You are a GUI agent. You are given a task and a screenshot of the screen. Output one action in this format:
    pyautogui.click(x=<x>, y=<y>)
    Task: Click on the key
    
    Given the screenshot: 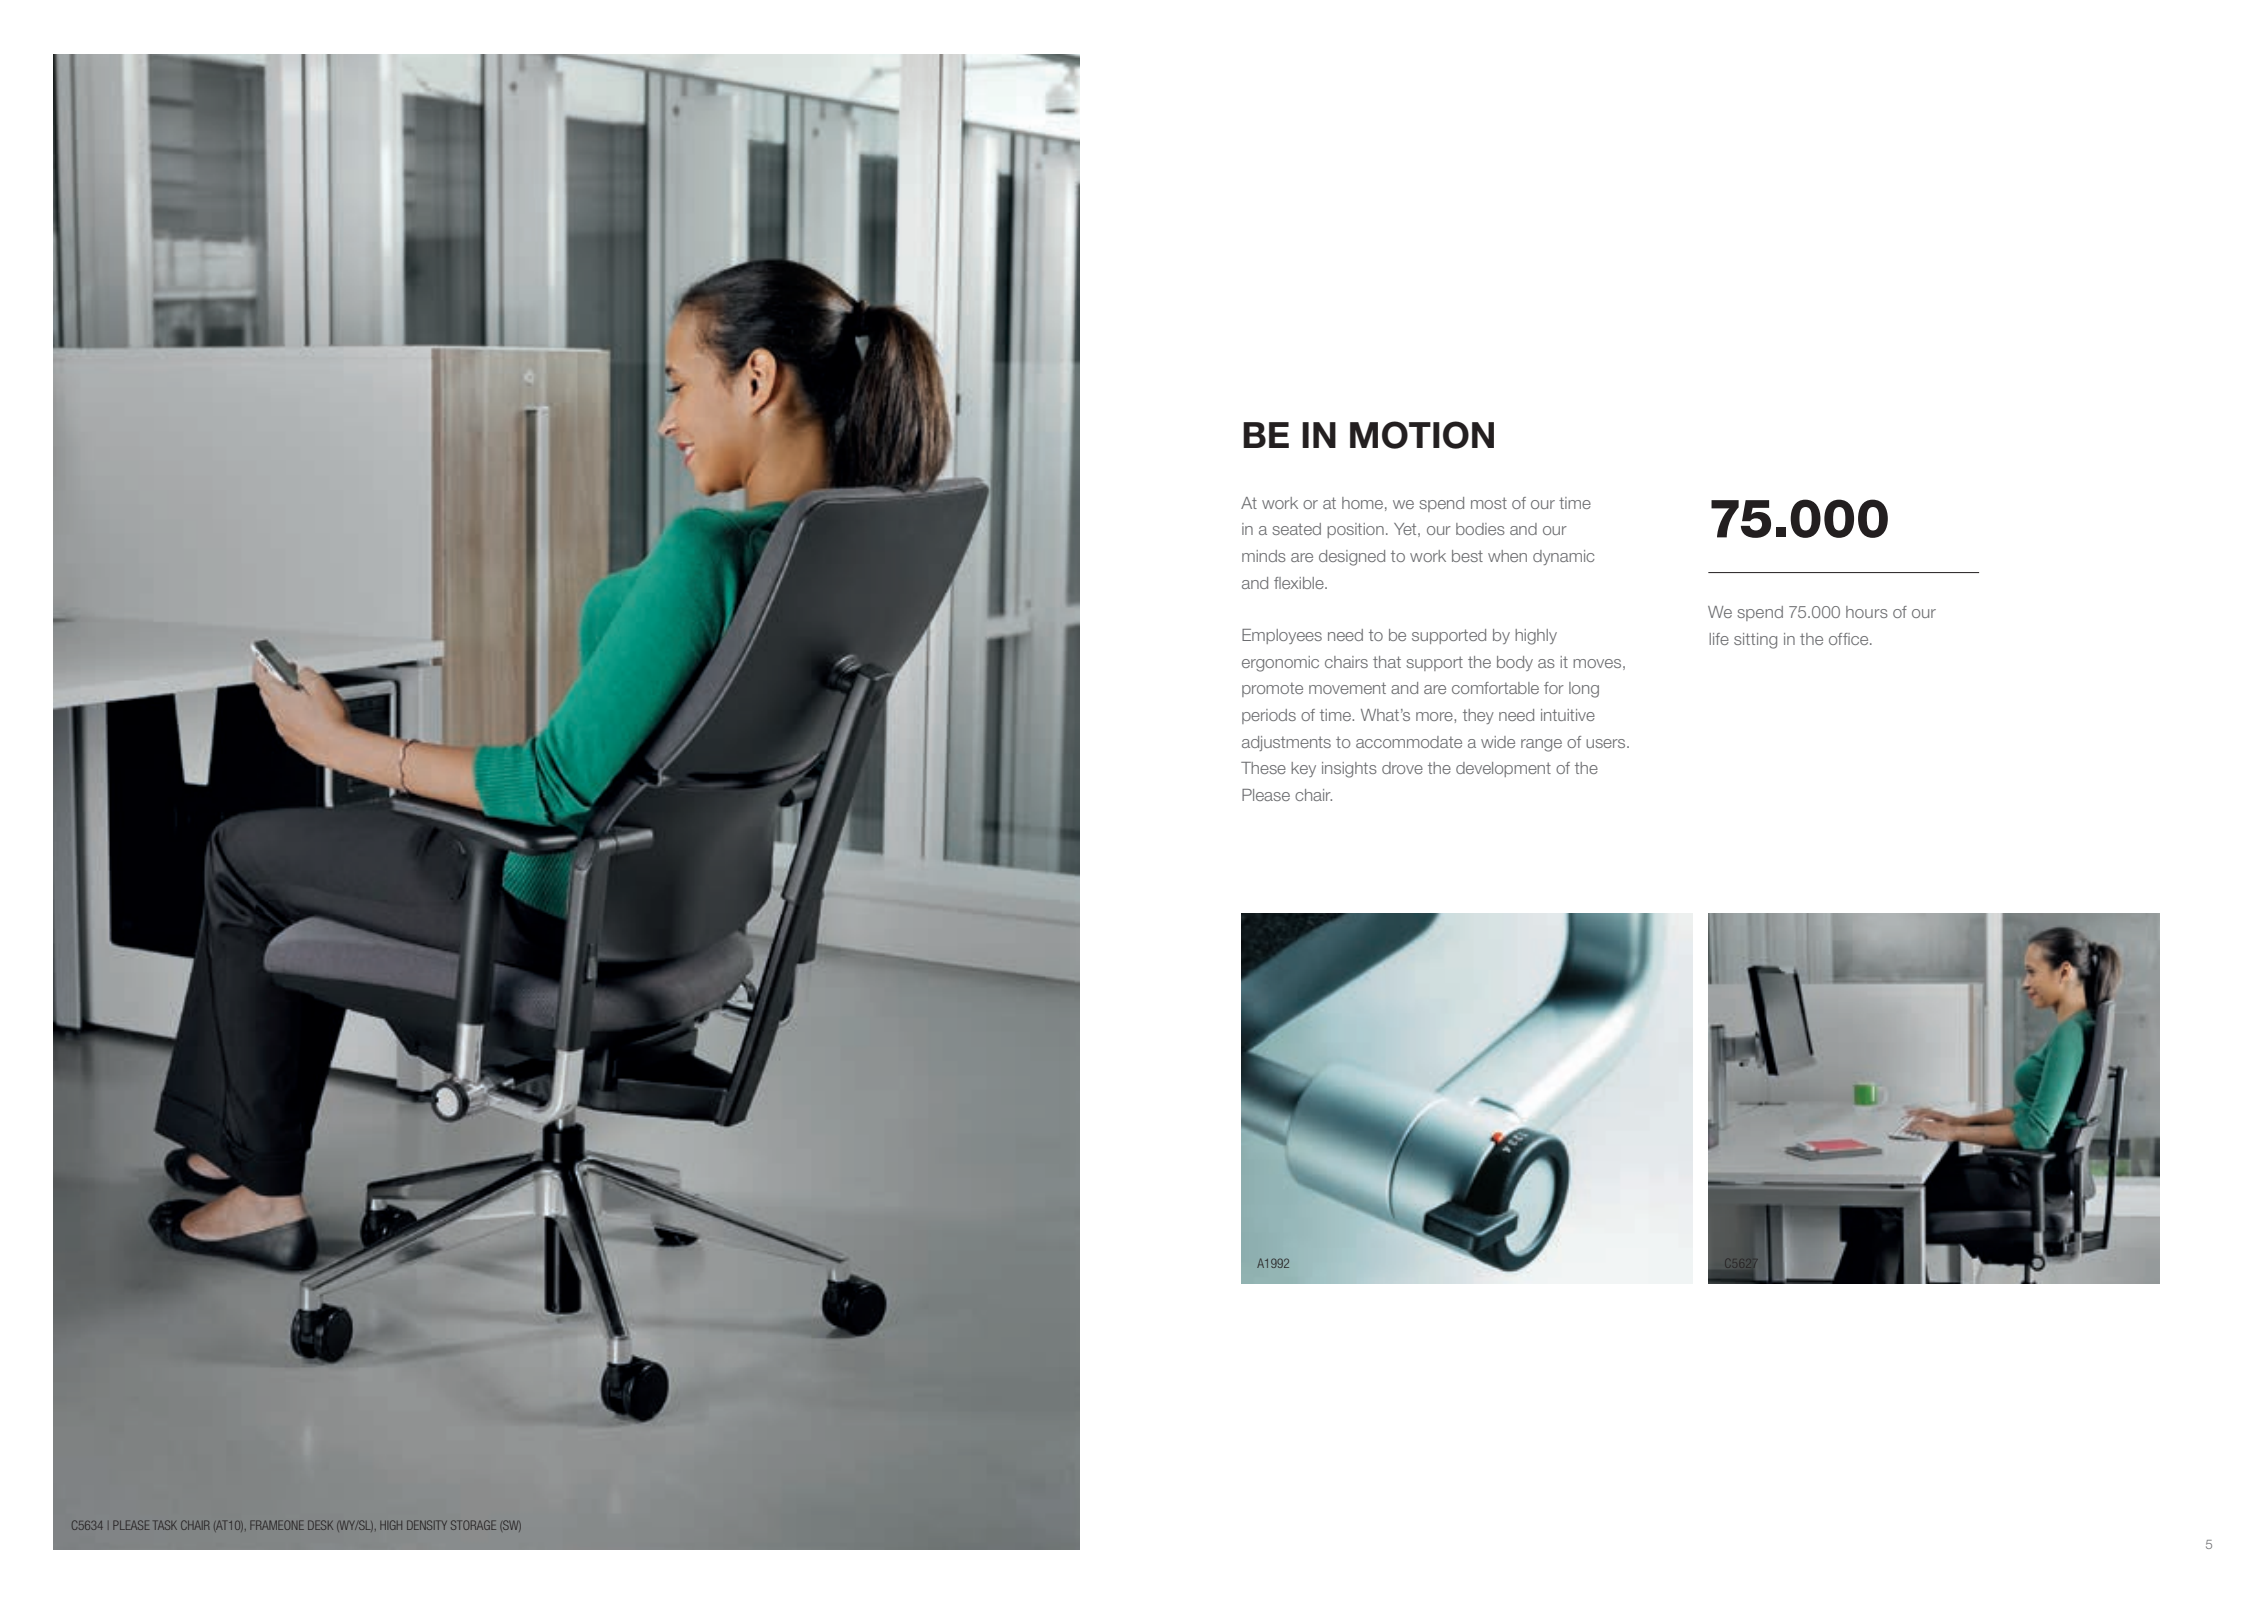 What is the action you would take?
    pyautogui.click(x=1303, y=769)
